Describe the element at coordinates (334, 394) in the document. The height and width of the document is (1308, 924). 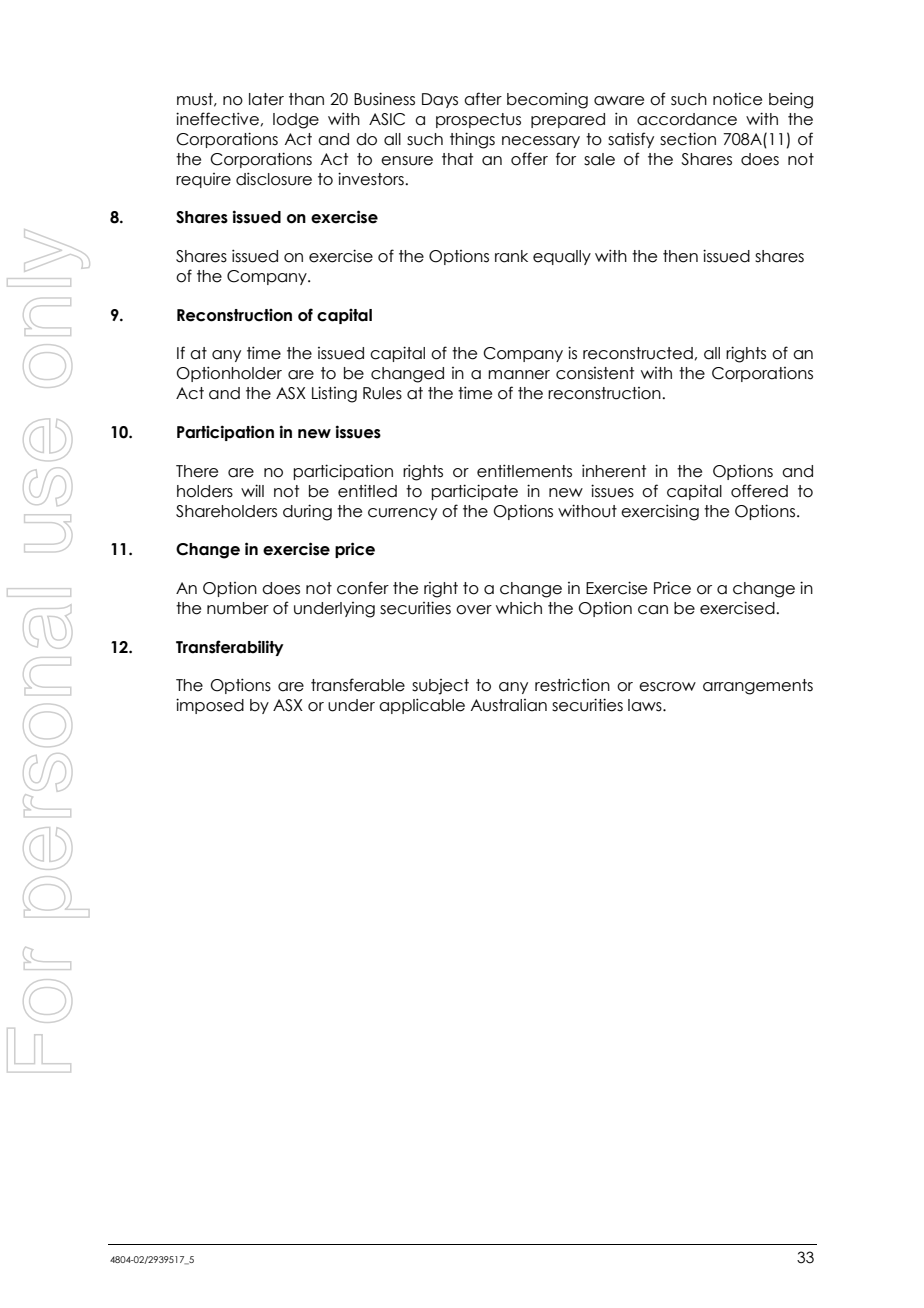
I see `Listing` at that location.
